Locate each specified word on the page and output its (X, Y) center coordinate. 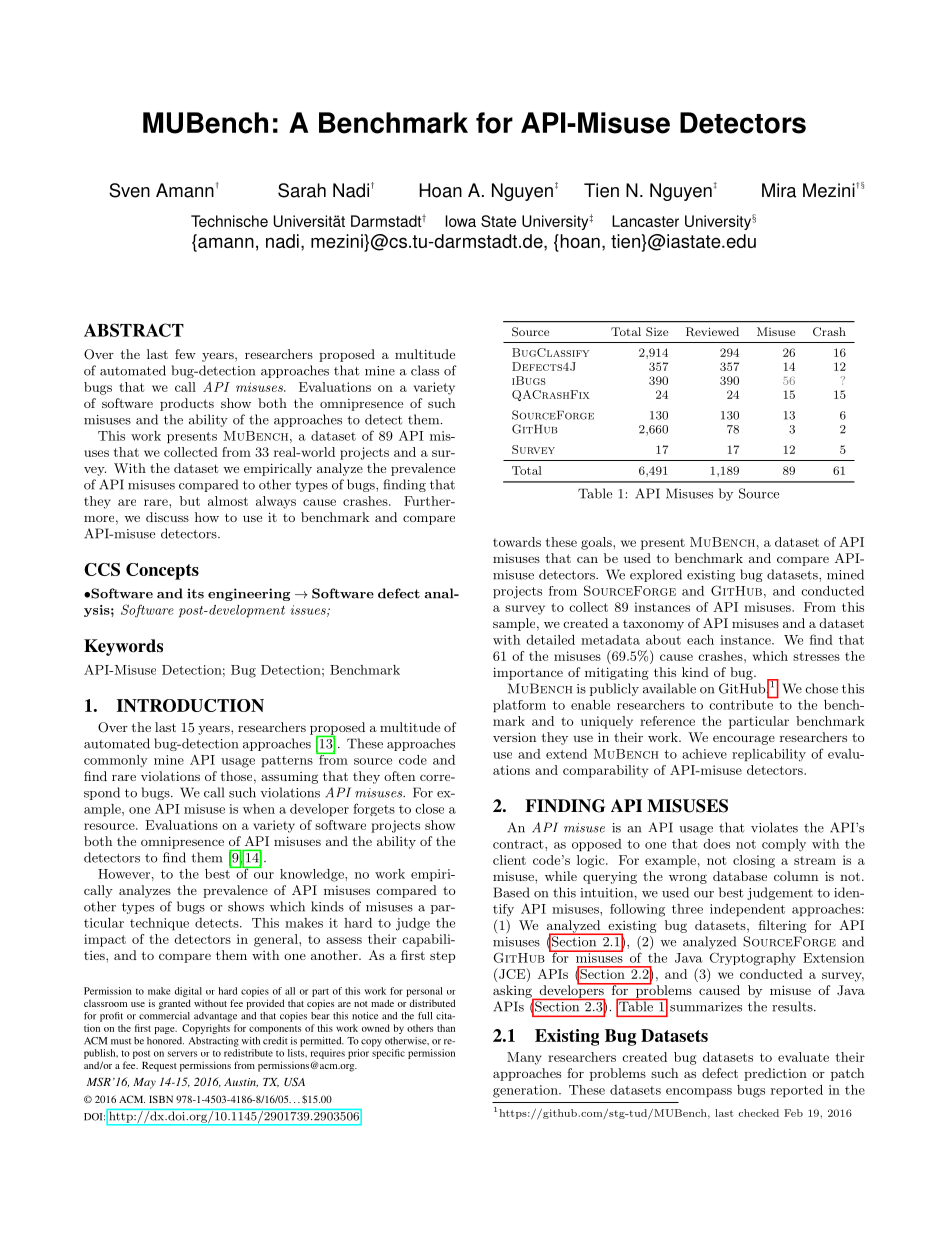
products (187, 404)
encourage (744, 740)
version (514, 737)
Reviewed (712, 332)
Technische (229, 221)
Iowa (460, 221)
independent (747, 910)
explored (656, 575)
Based (512, 892)
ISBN (161, 1099)
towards (517, 542)
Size (657, 332)
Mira (779, 190)
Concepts (162, 571)
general (277, 940)
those (237, 776)
